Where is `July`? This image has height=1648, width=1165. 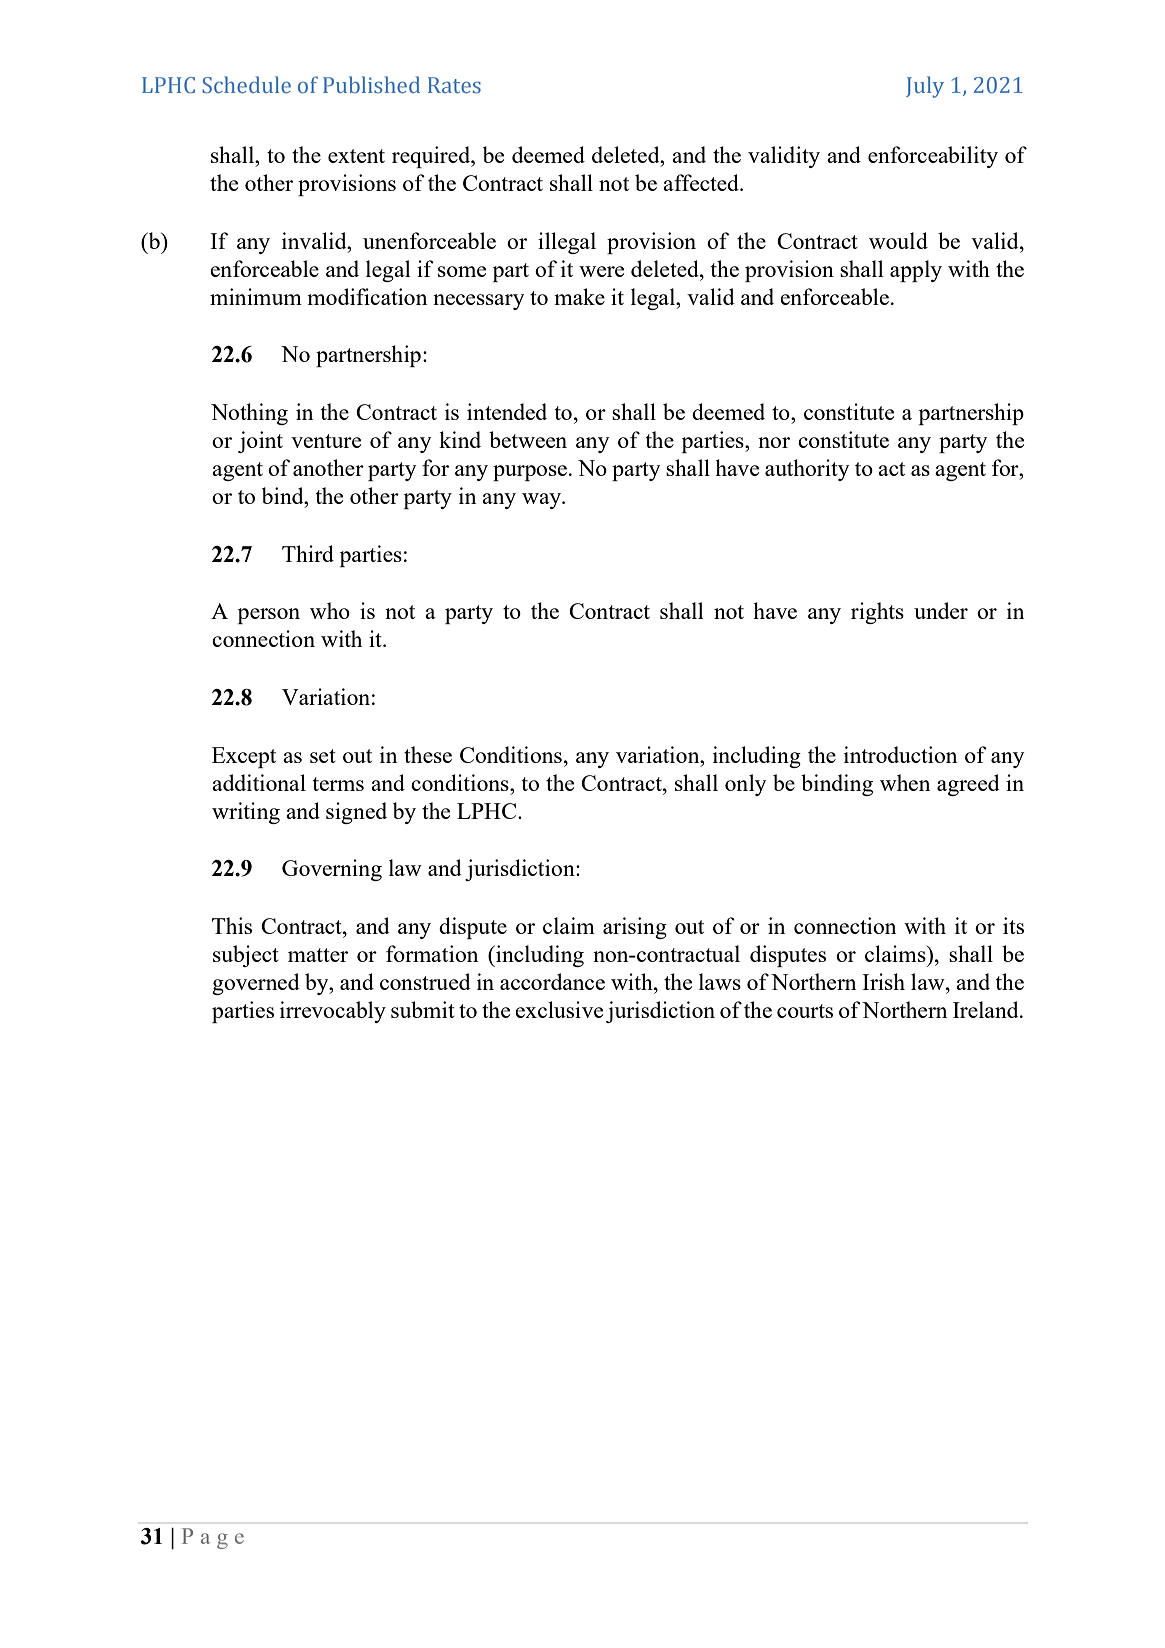
July is located at coordinates (925, 87).
